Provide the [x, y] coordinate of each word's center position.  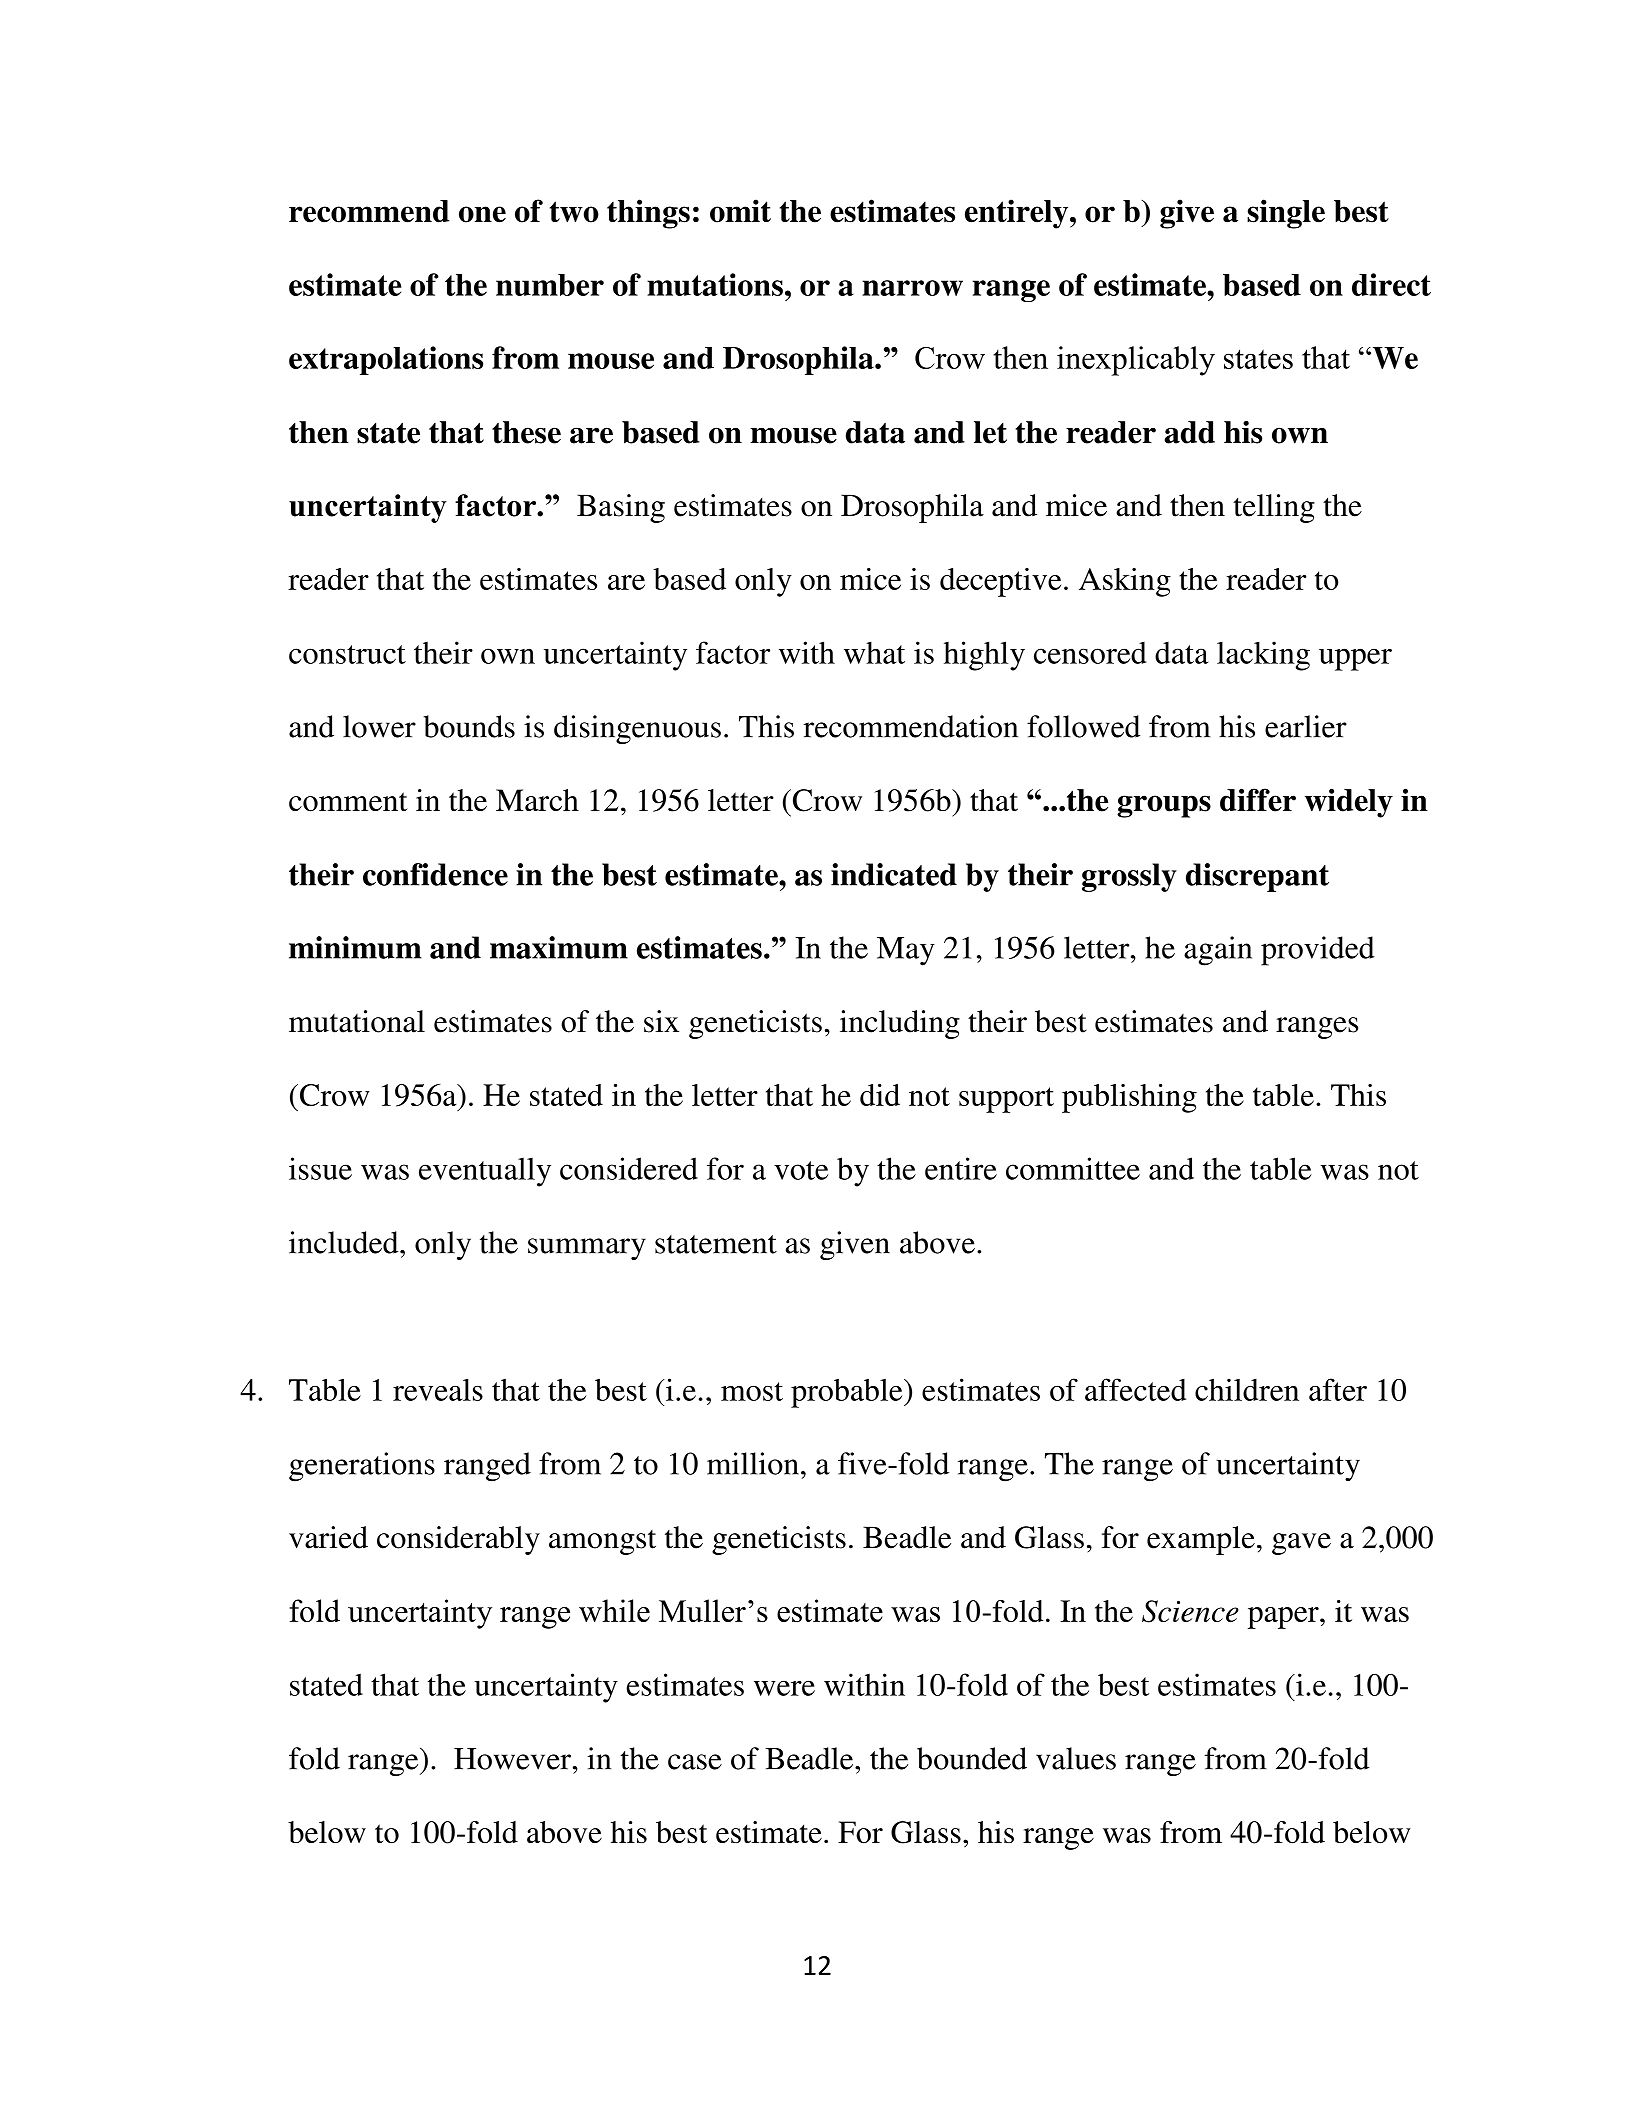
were [784, 1688]
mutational [357, 1021]
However [514, 1759]
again [1218, 951]
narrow [912, 288]
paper [1284, 1618]
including [900, 1024]
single [1286, 214]
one [482, 214]
